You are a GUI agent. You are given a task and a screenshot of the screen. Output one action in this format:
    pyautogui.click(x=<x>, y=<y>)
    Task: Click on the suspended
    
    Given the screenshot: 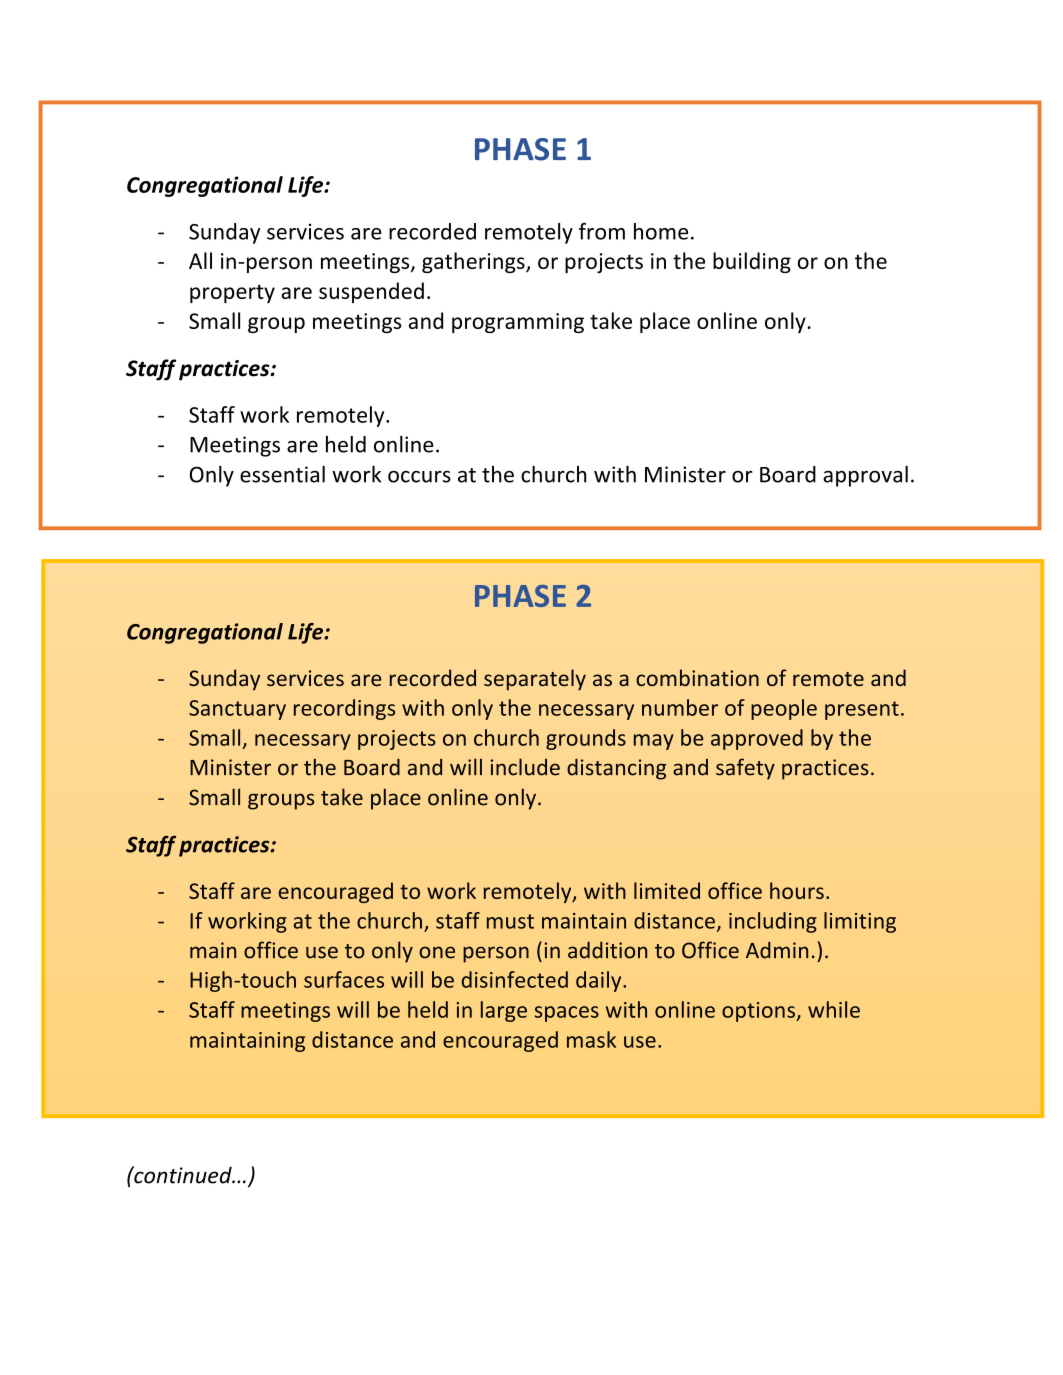 What is the action you would take?
    pyautogui.click(x=371, y=292)
